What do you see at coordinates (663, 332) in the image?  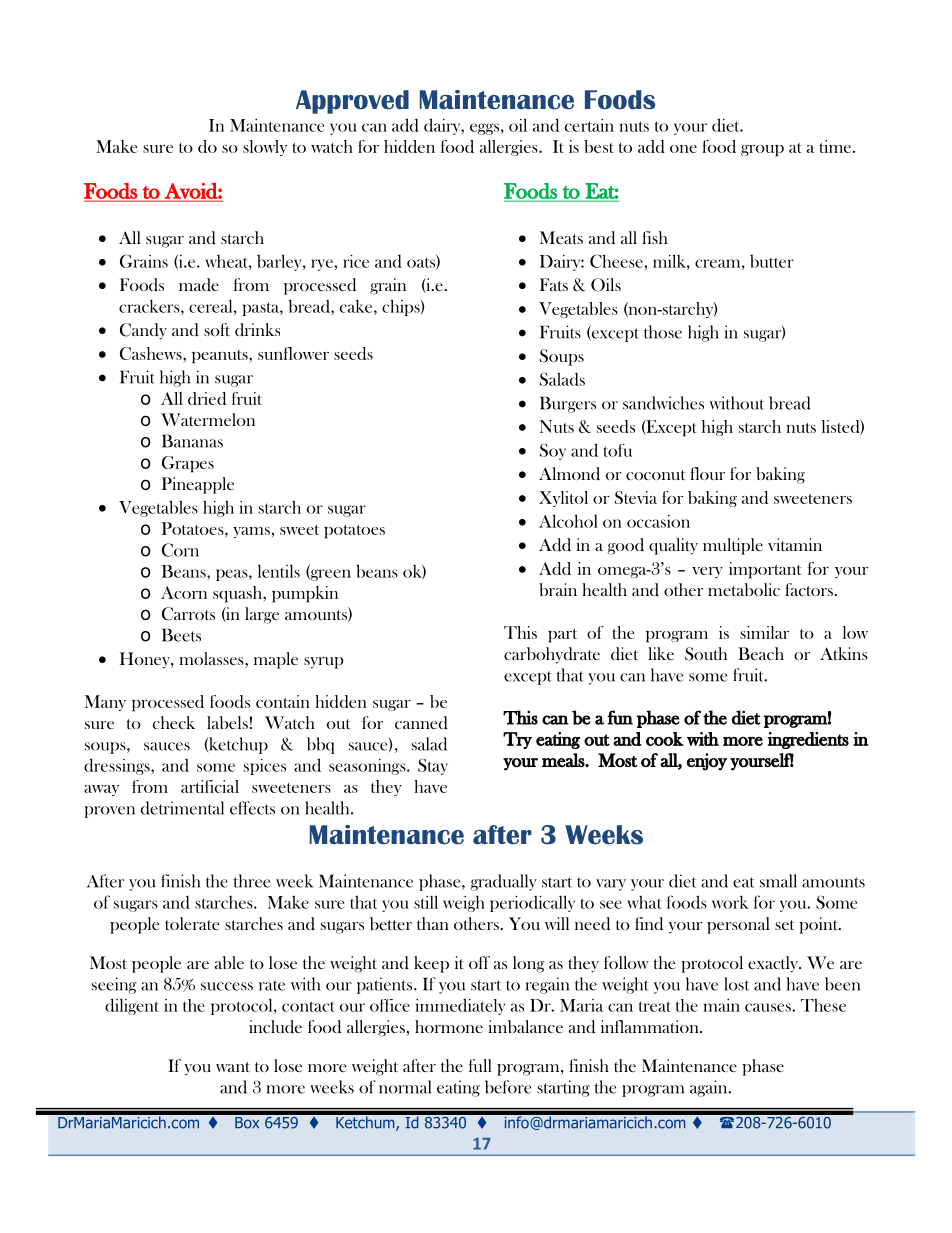 I see `those` at bounding box center [663, 332].
